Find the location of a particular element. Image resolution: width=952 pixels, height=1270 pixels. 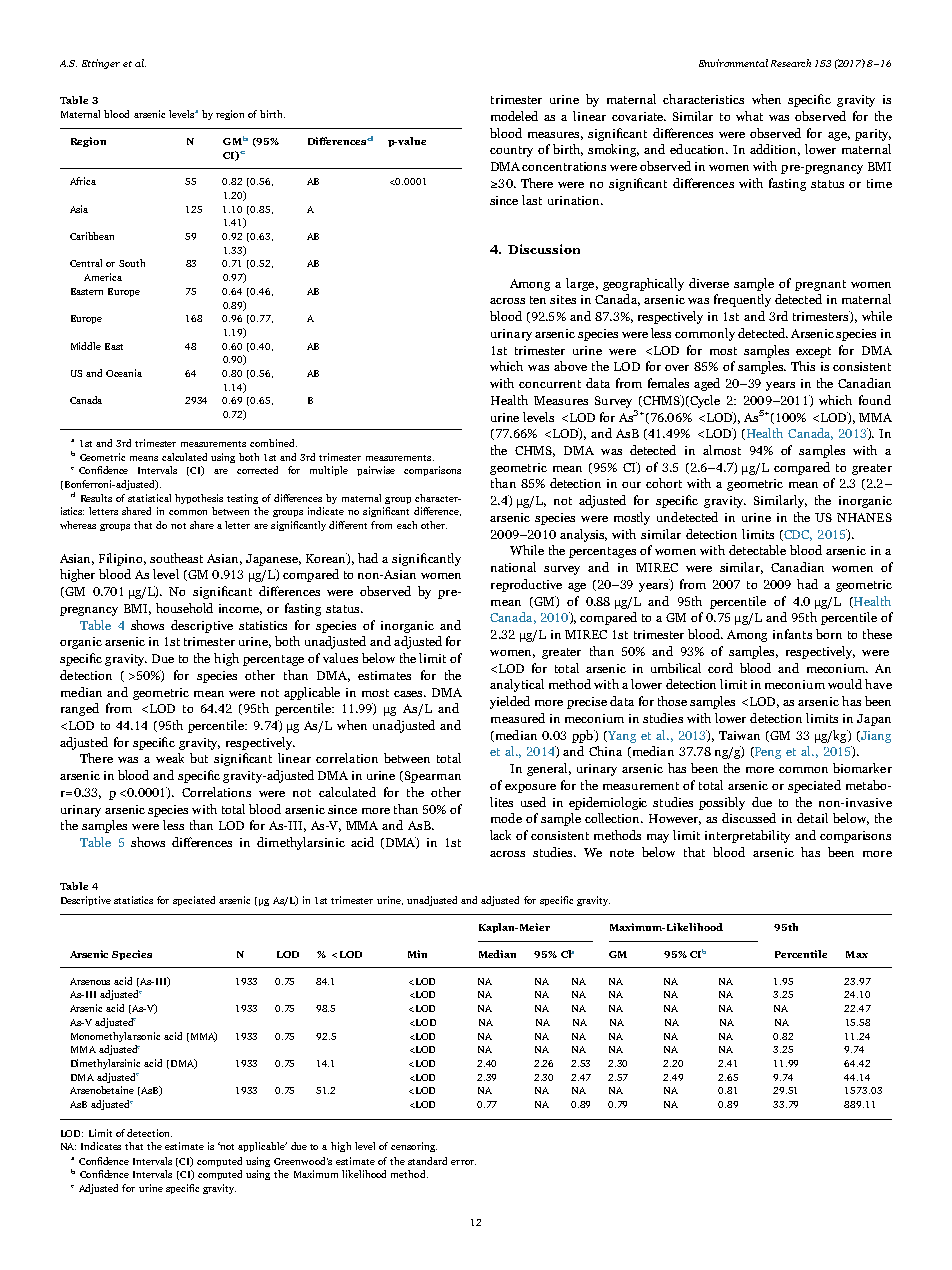

error is located at coordinates (463, 1162).
